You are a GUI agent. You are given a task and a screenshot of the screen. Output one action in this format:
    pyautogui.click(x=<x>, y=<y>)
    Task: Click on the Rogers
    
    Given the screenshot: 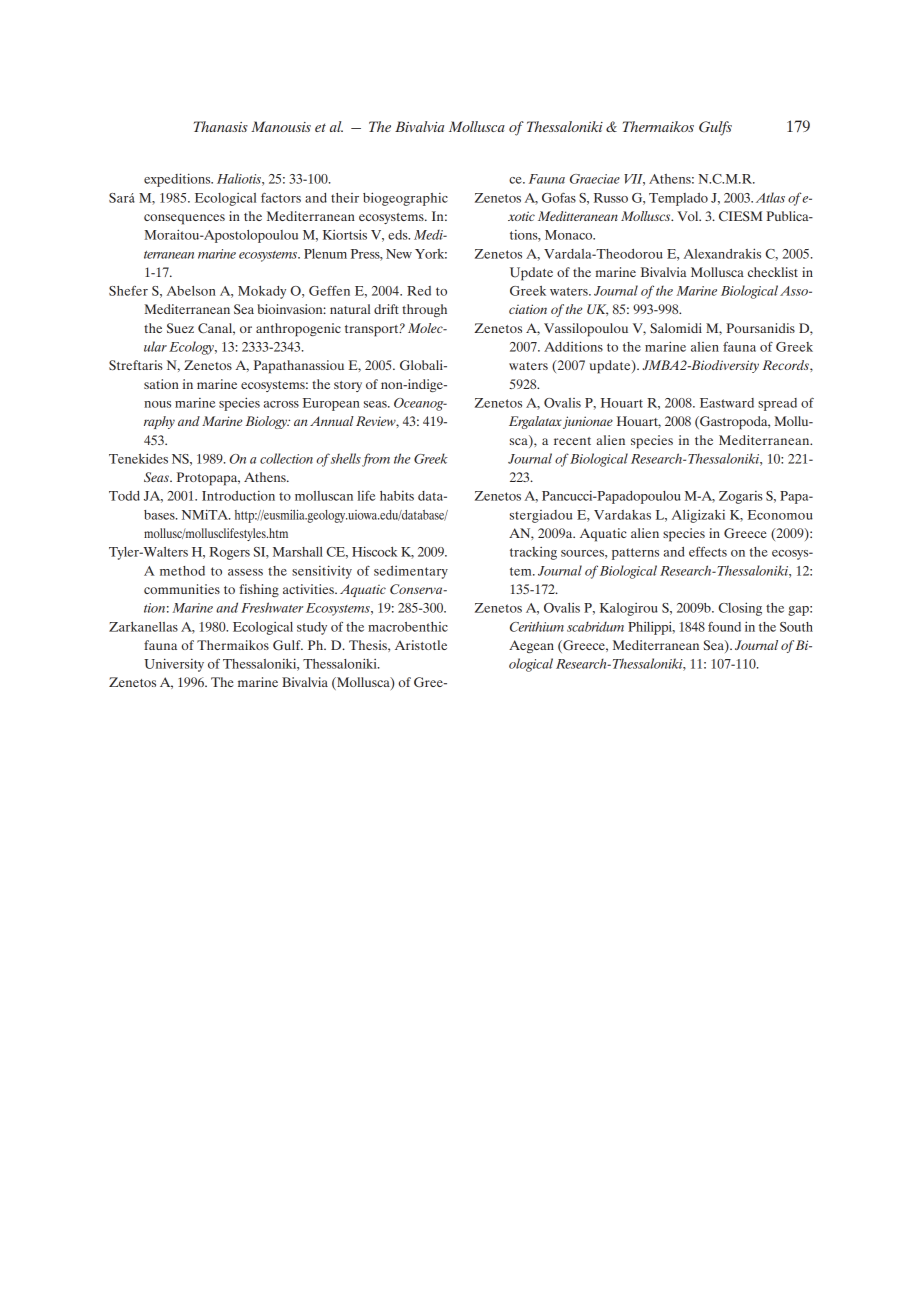 What is the action you would take?
    pyautogui.click(x=229, y=553)
